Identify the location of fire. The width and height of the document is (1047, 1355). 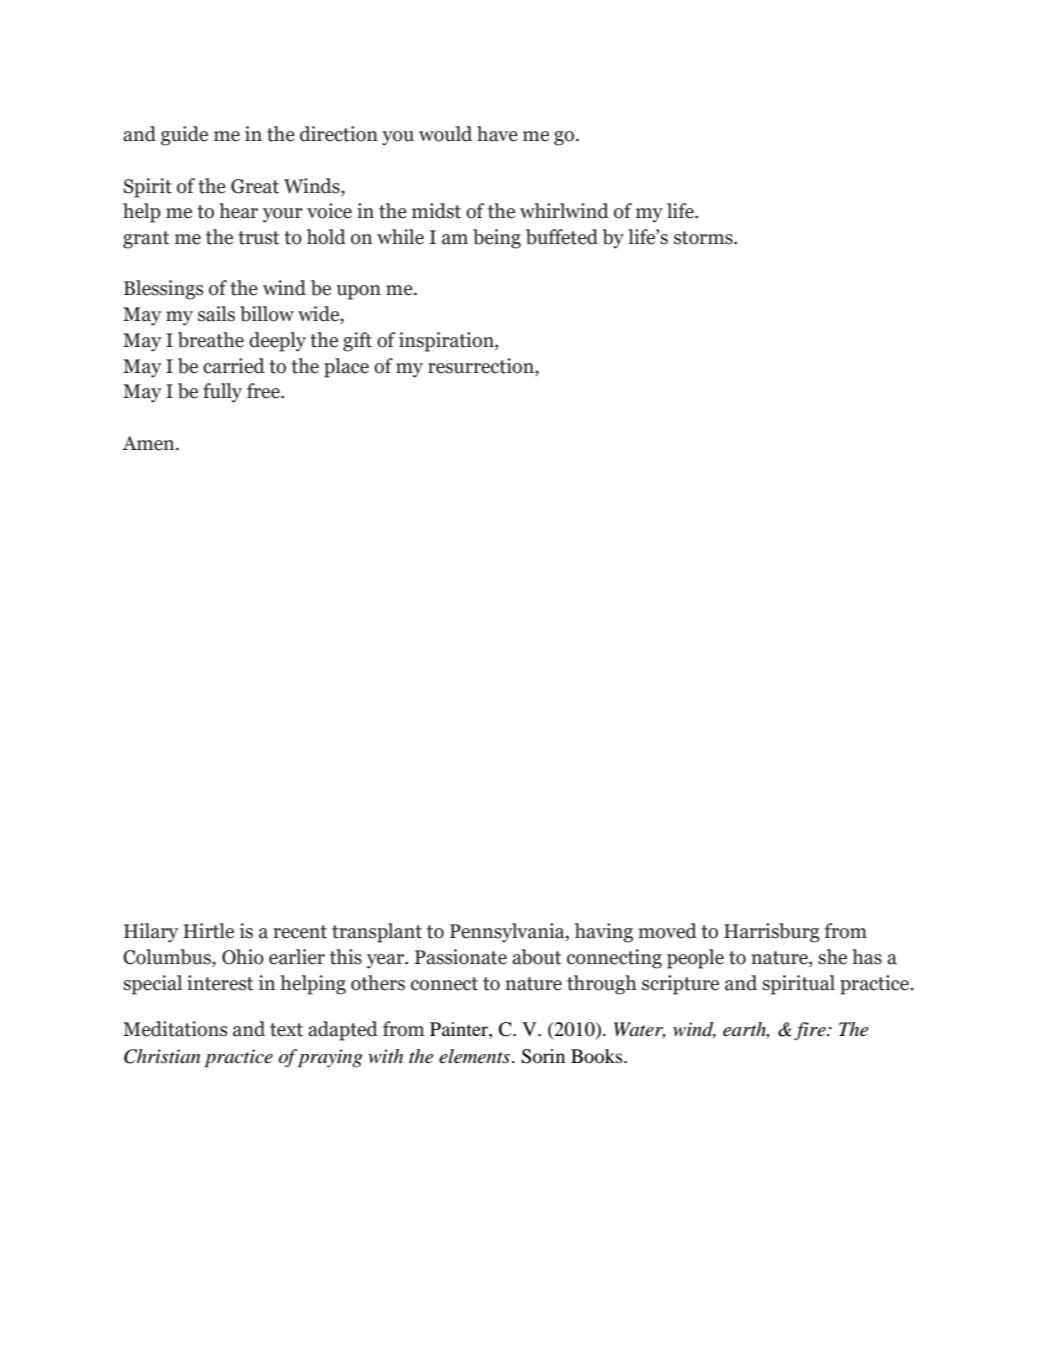
(811, 1031).
